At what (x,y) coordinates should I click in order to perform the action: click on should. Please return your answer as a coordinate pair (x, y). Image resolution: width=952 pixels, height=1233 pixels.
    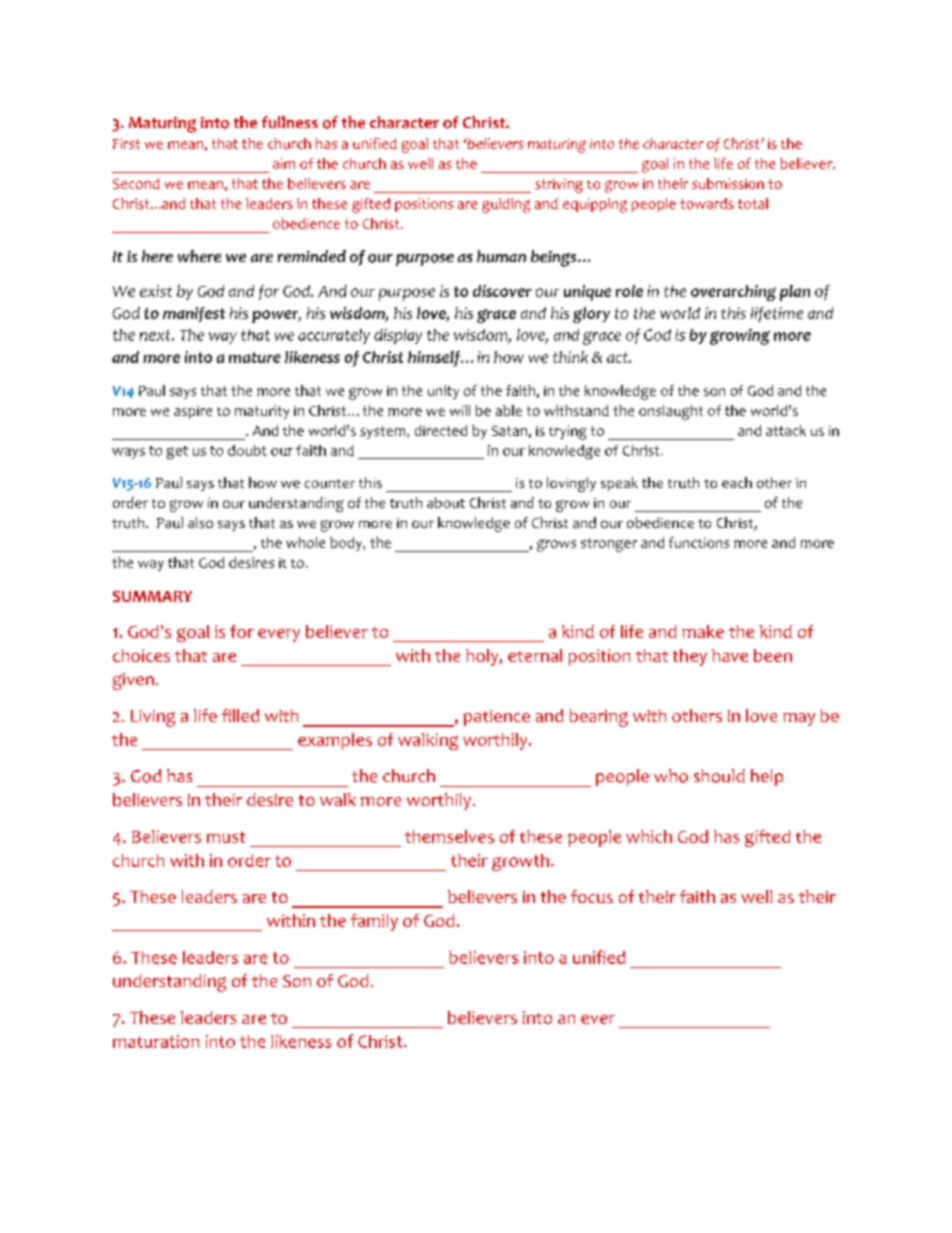
    Looking at the image, I should click on (719, 776).
